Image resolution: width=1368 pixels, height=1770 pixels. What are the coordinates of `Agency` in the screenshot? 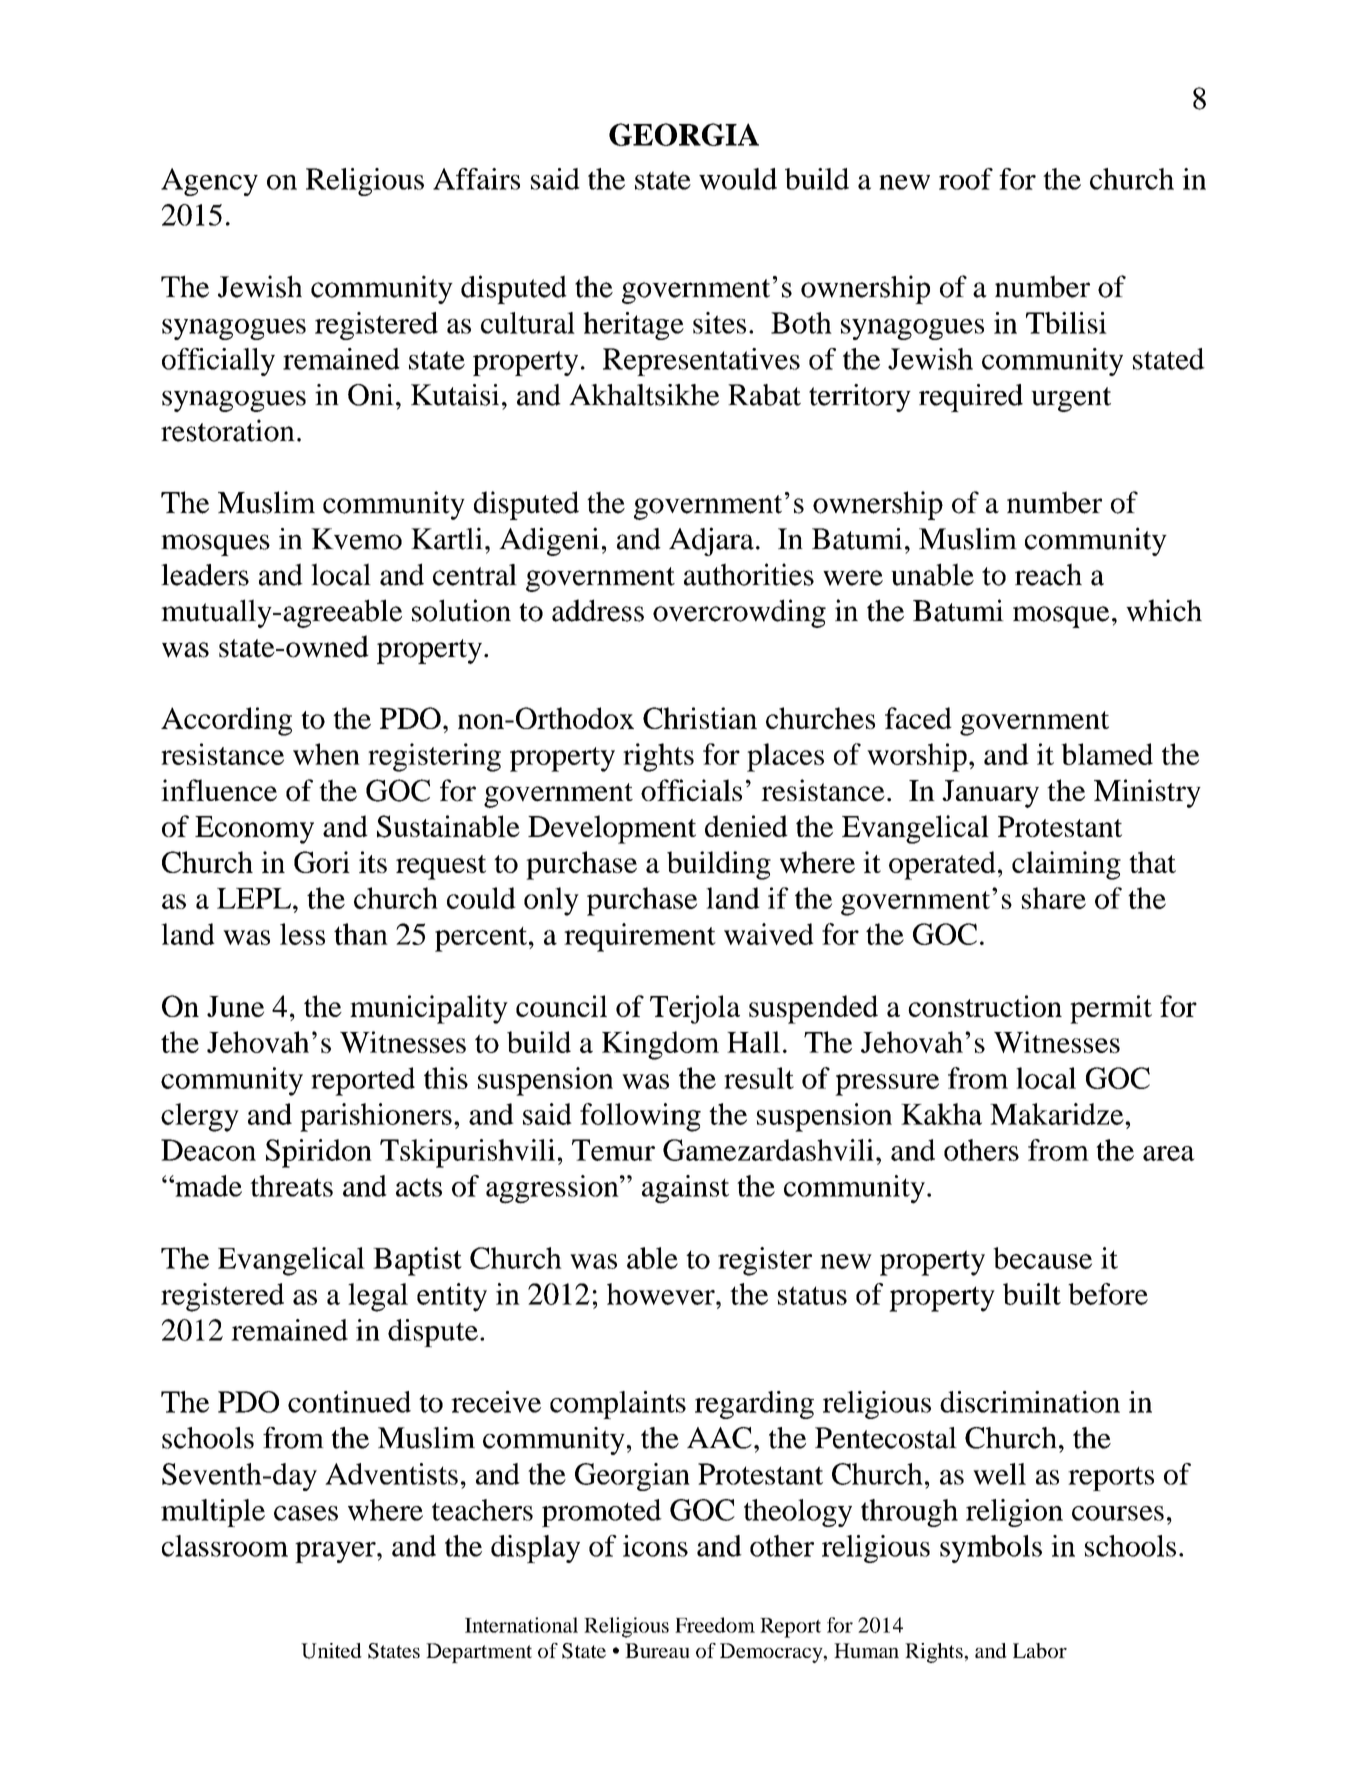 It's located at (209, 182).
